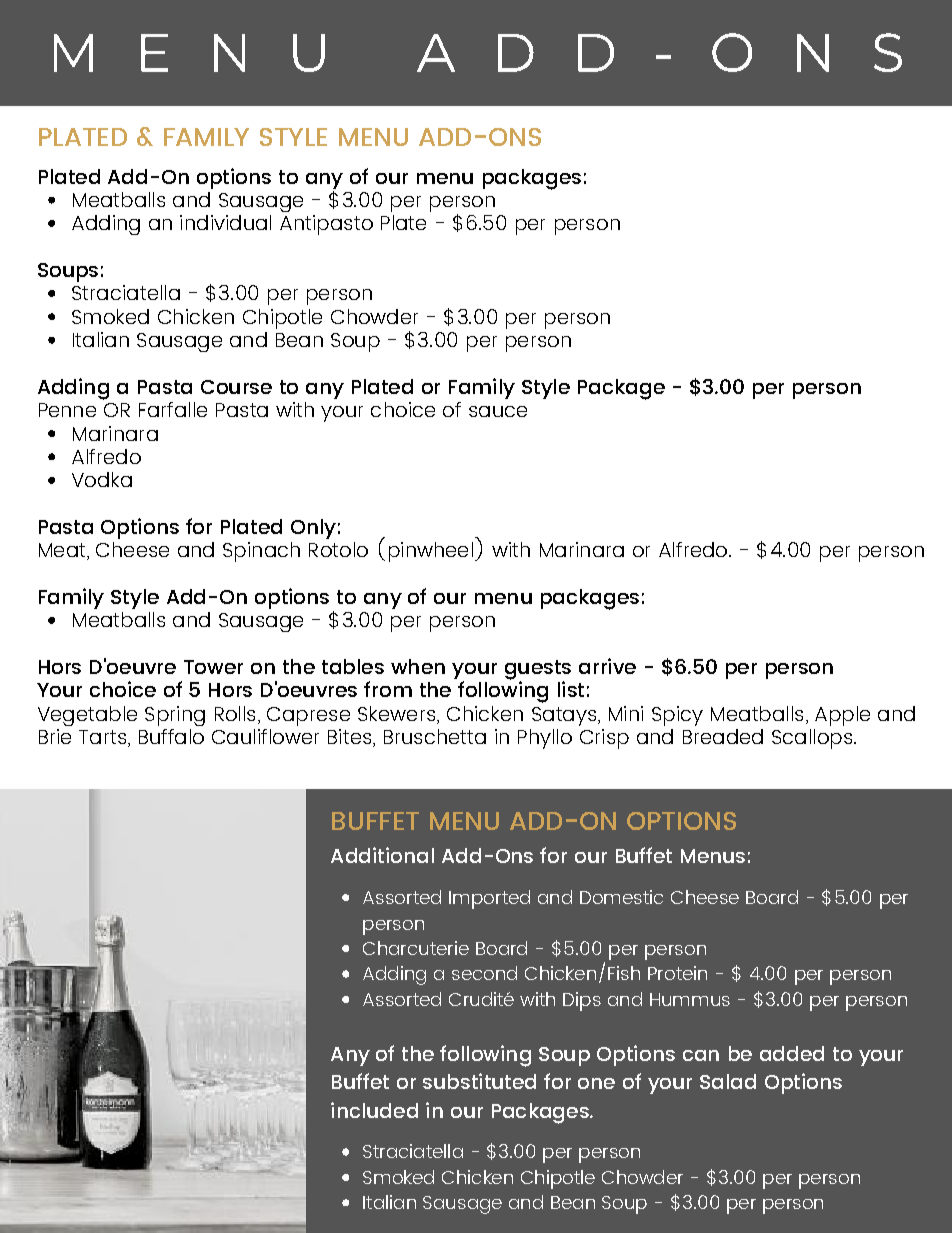 This screenshot has width=952, height=1233. What do you see at coordinates (236, 387) in the screenshot?
I see `Course` at bounding box center [236, 387].
